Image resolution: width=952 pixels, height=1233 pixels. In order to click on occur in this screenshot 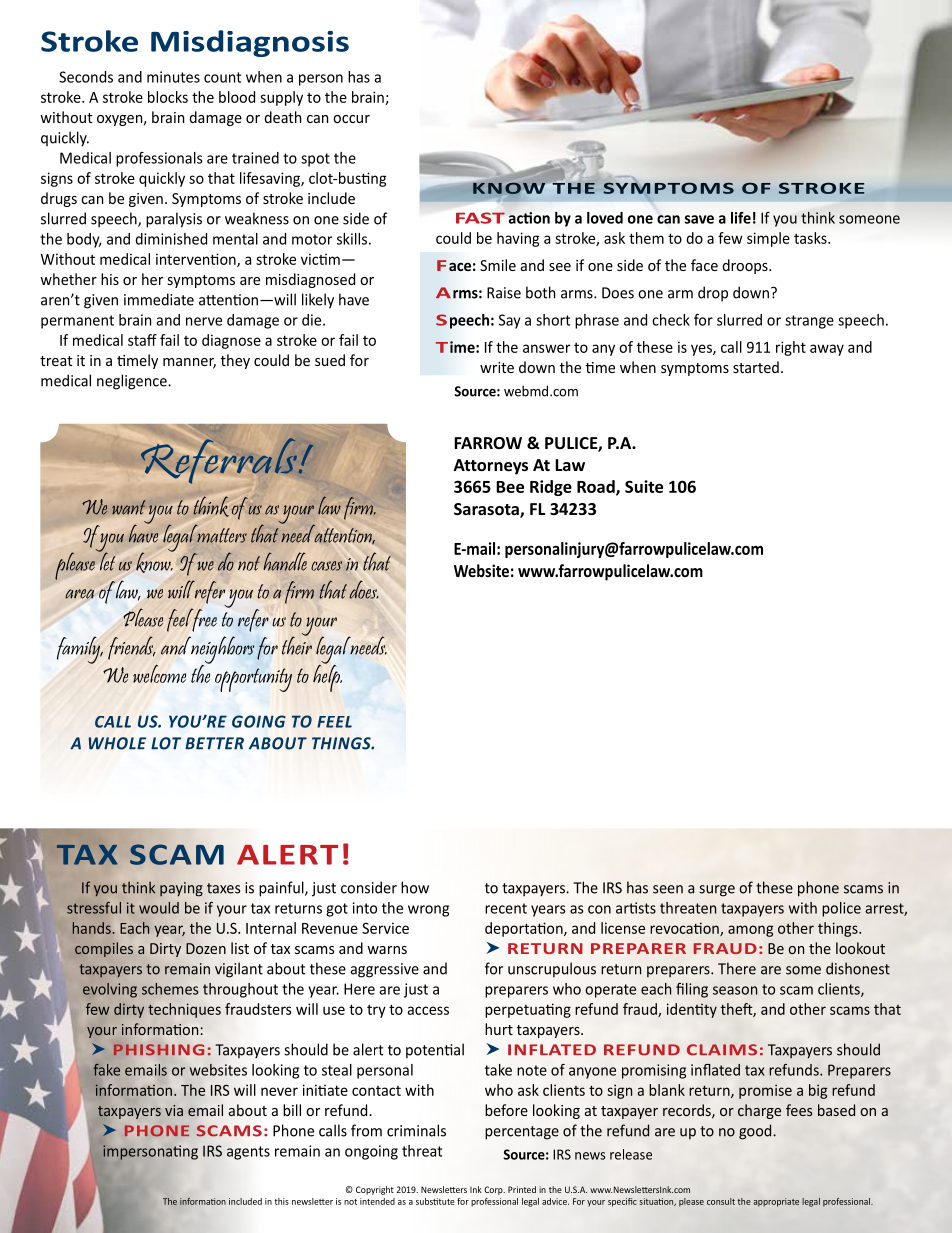, I will do `click(351, 119)`.
